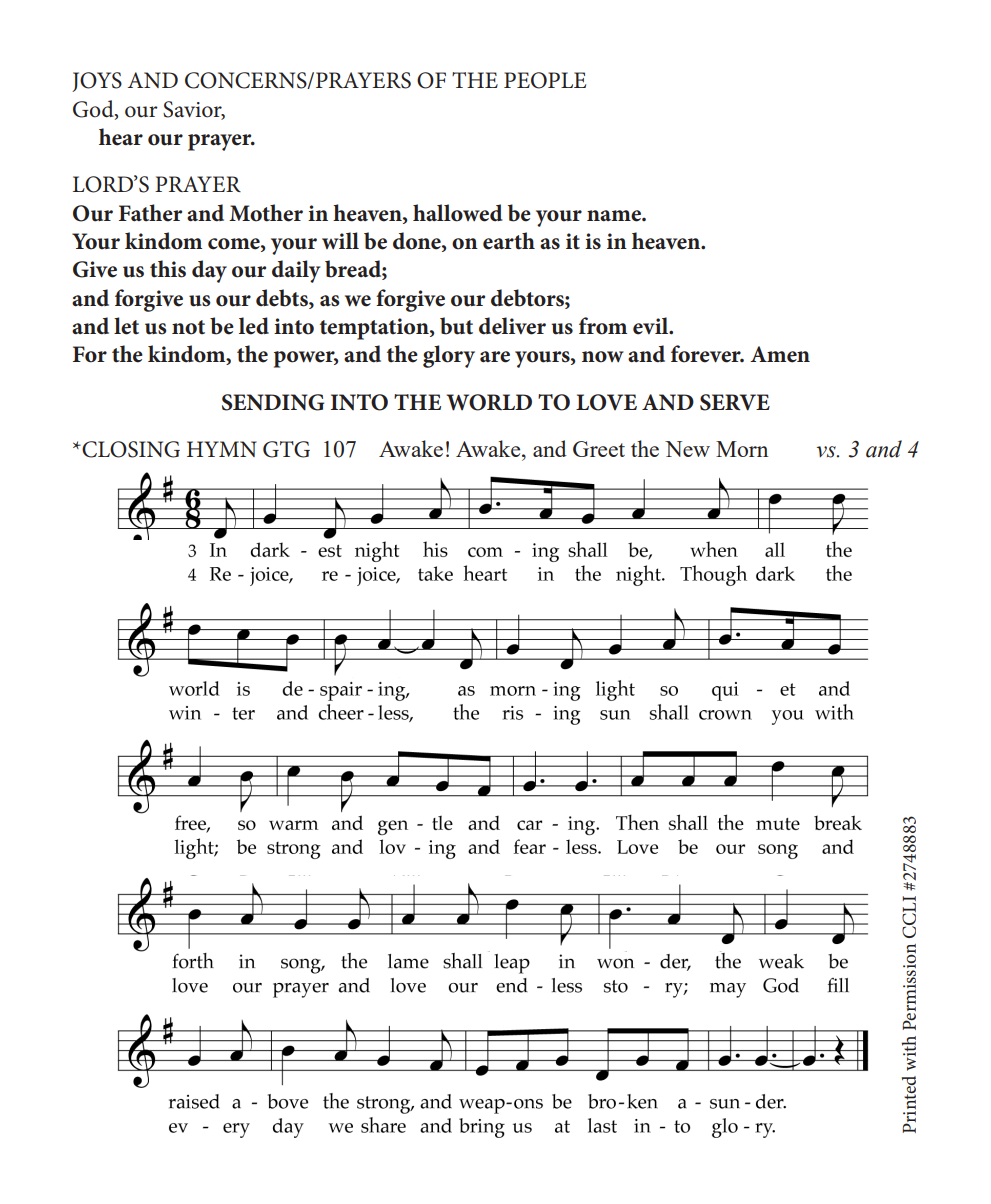  Describe the element at coordinates (458, 213) in the image. I see `hallowed` at that location.
